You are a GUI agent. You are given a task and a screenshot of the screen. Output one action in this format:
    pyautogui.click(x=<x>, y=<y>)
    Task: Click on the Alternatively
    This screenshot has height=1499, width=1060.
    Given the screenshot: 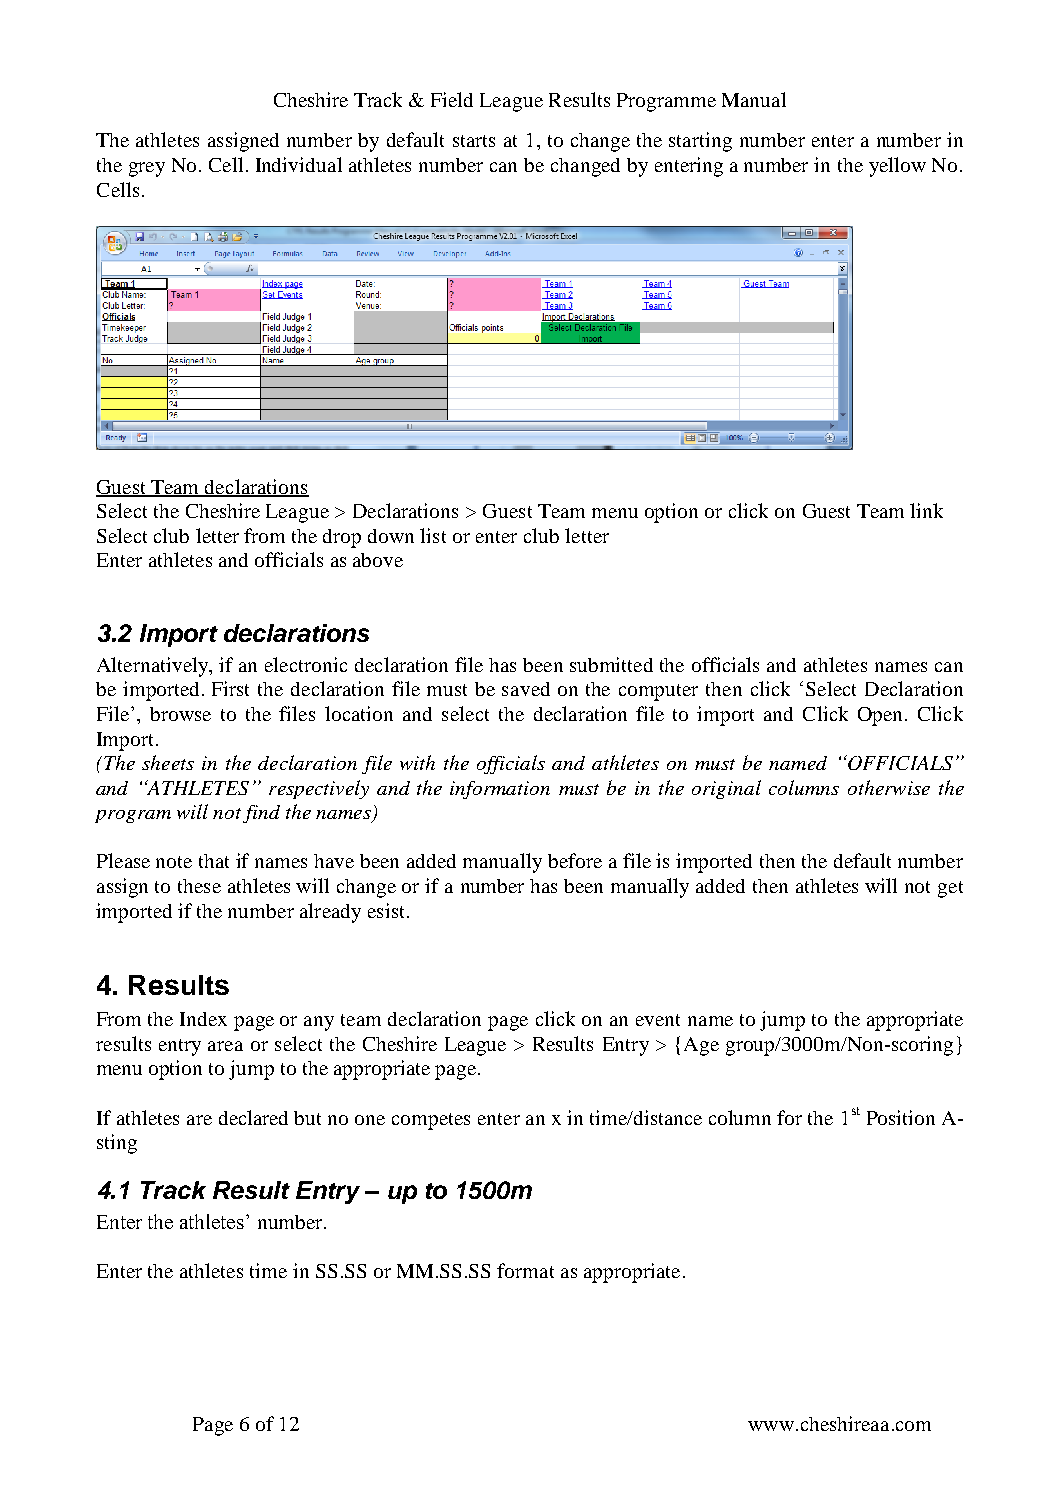 What is the action you would take?
    pyautogui.click(x=154, y=667)
